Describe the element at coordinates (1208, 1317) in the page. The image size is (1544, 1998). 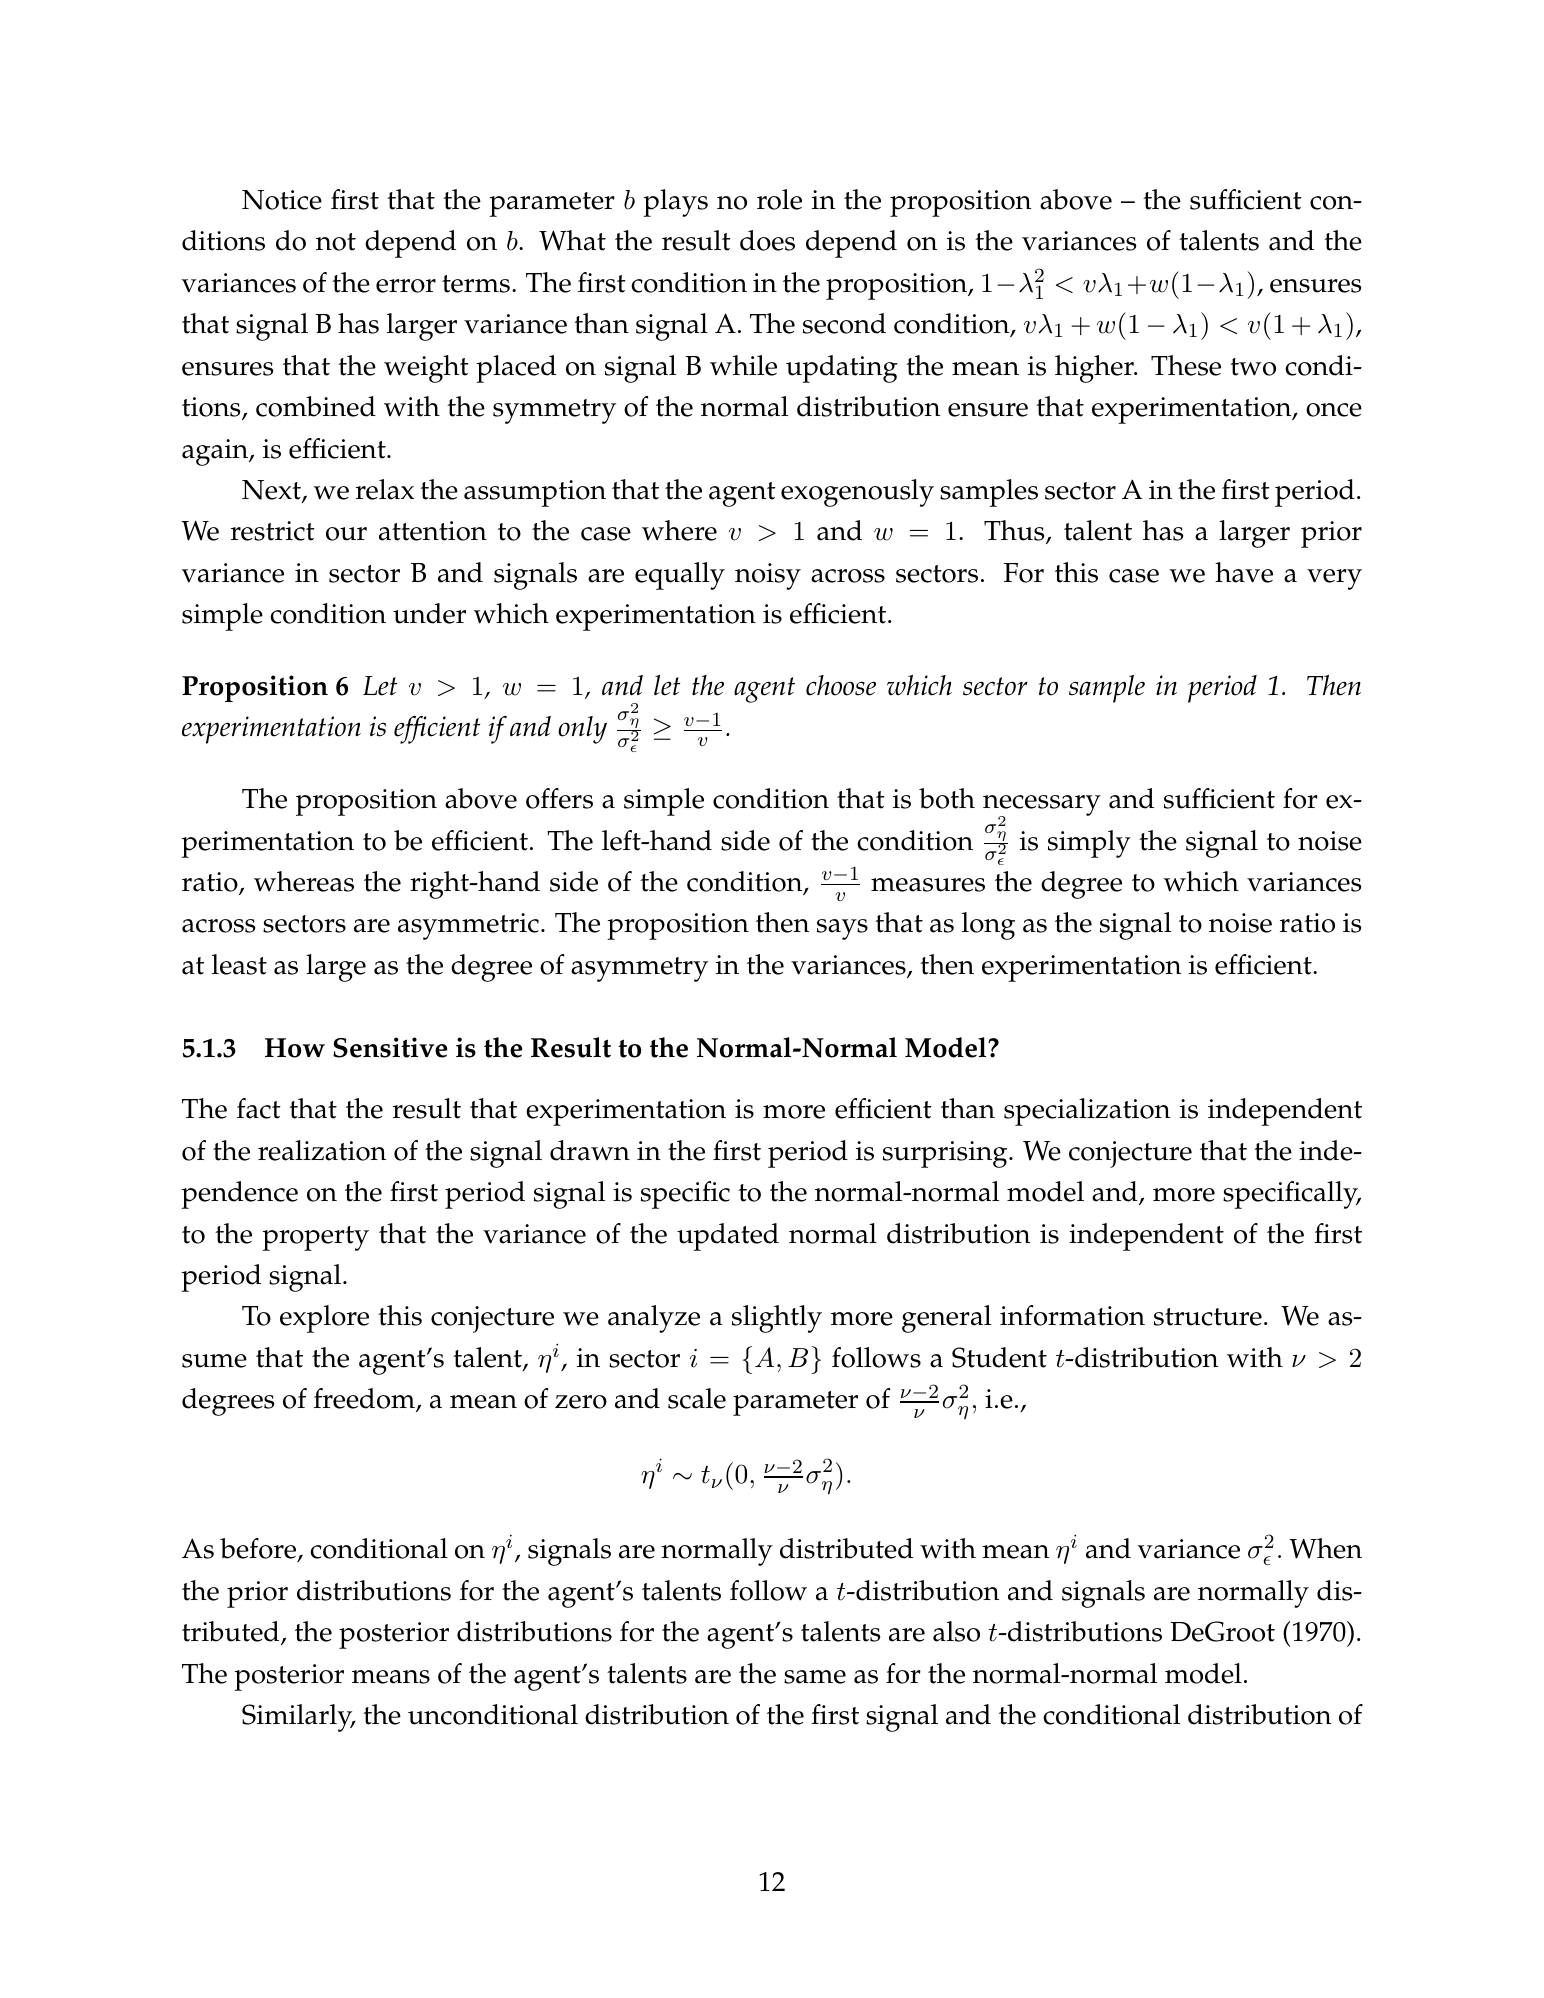
I see `structure` at that location.
